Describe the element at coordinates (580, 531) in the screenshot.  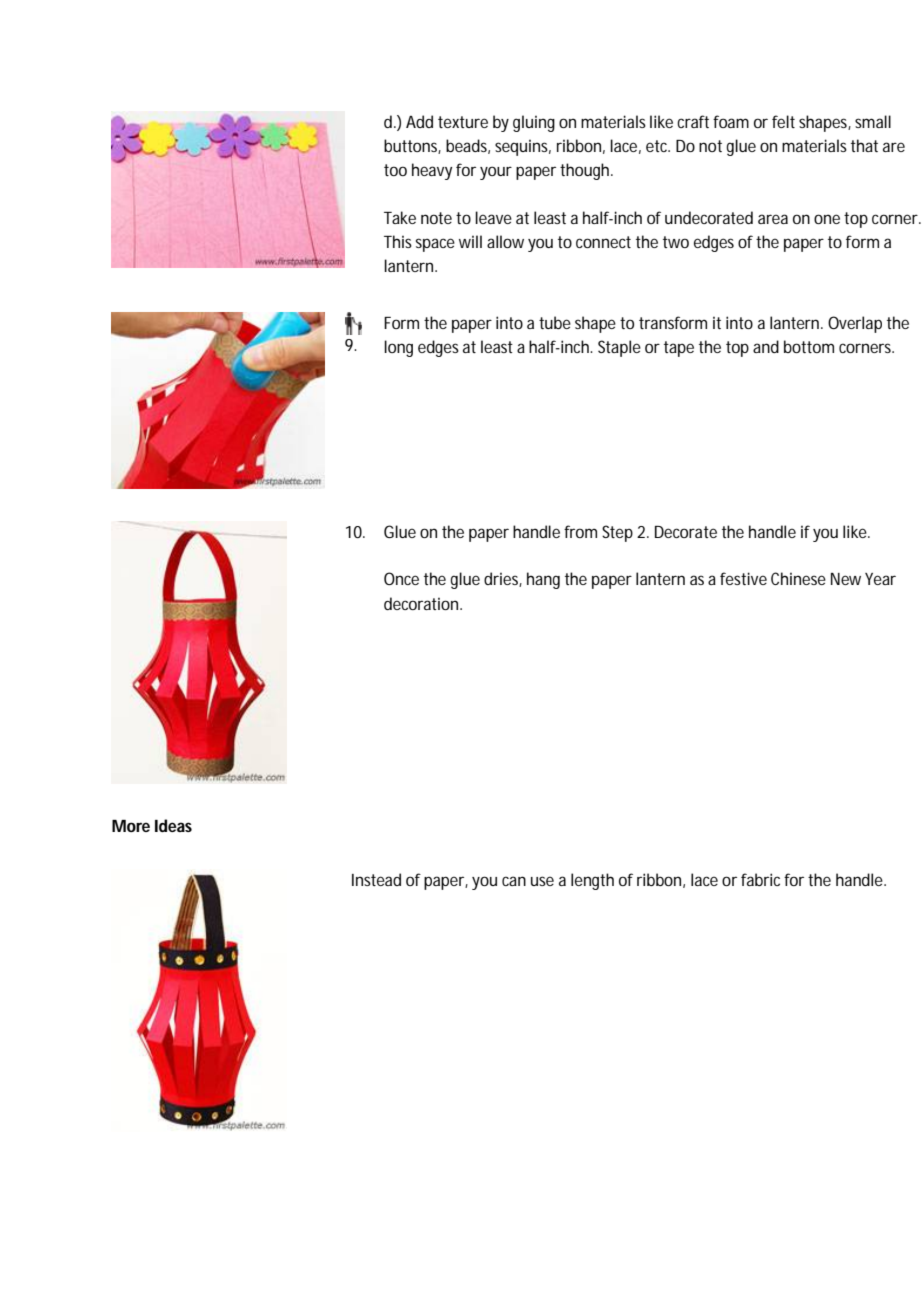
I see `from` at that location.
